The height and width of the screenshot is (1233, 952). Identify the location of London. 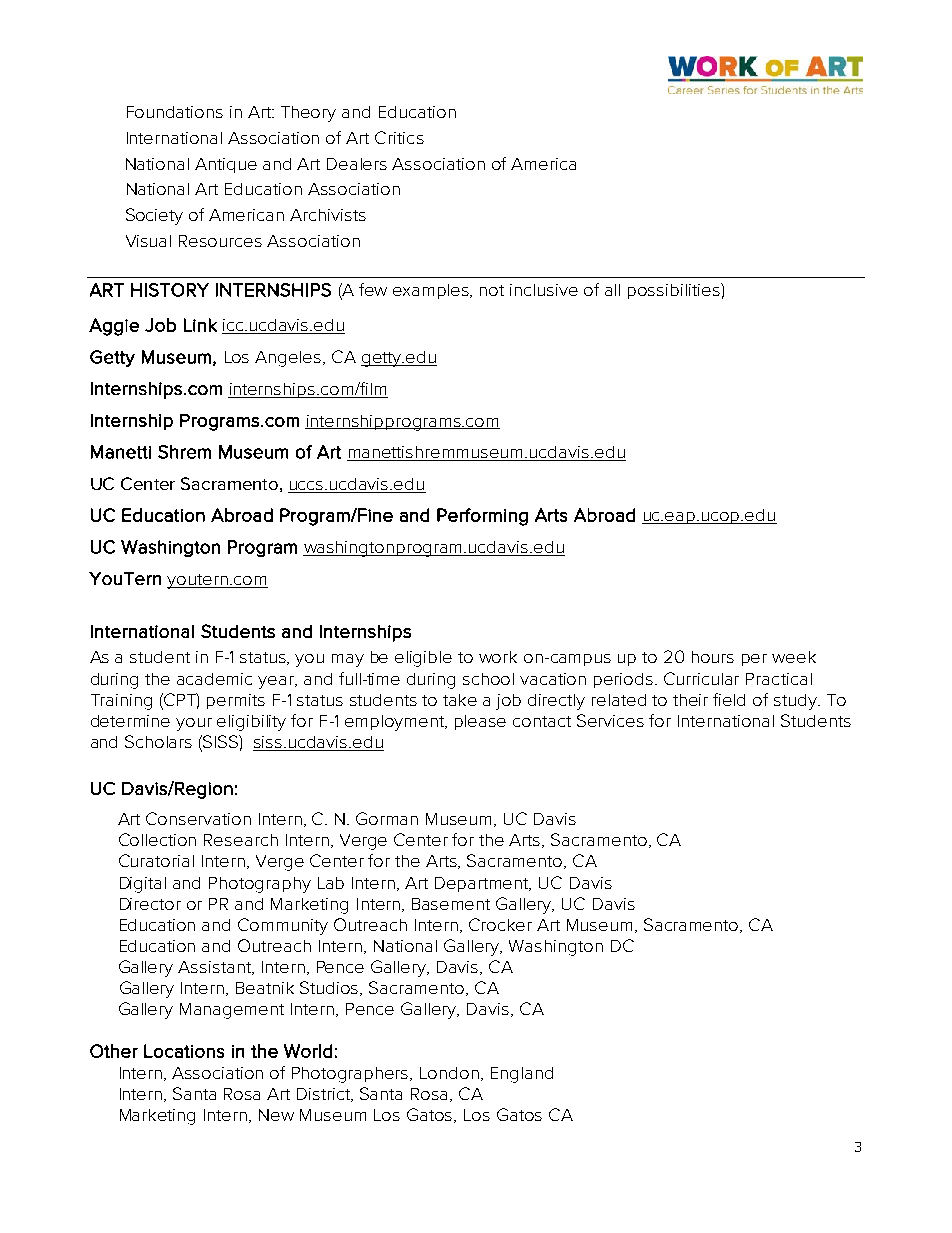
(449, 1073).
